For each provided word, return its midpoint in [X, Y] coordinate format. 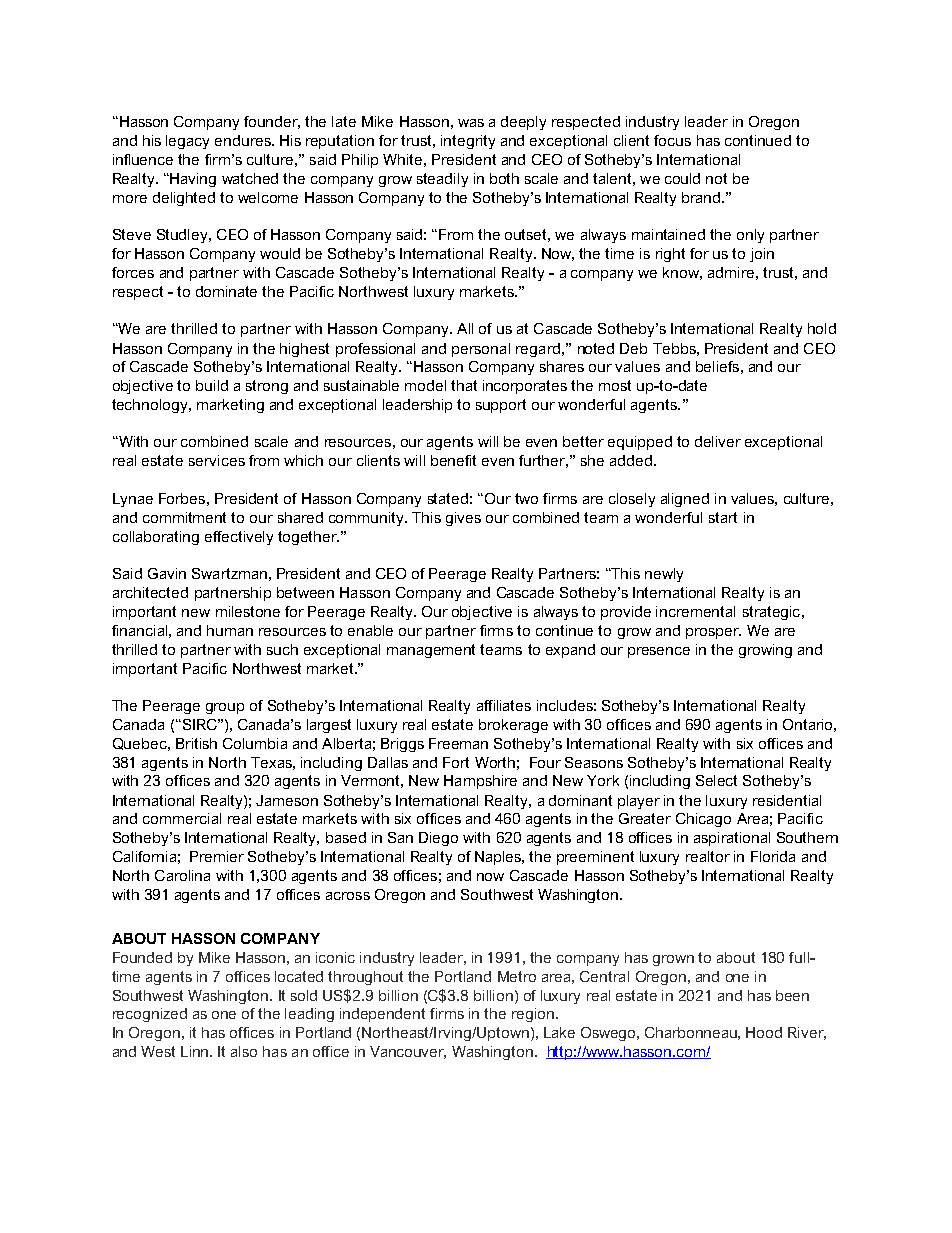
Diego [438, 839]
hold [822, 328]
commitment [184, 517]
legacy [187, 142]
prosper [713, 633]
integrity [468, 142]
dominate [226, 291]
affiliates [504, 705]
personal [481, 350]
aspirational [732, 839]
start [723, 517]
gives [463, 519]
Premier [217, 856]
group [225, 708]
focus [672, 140]
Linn [196, 1051]
